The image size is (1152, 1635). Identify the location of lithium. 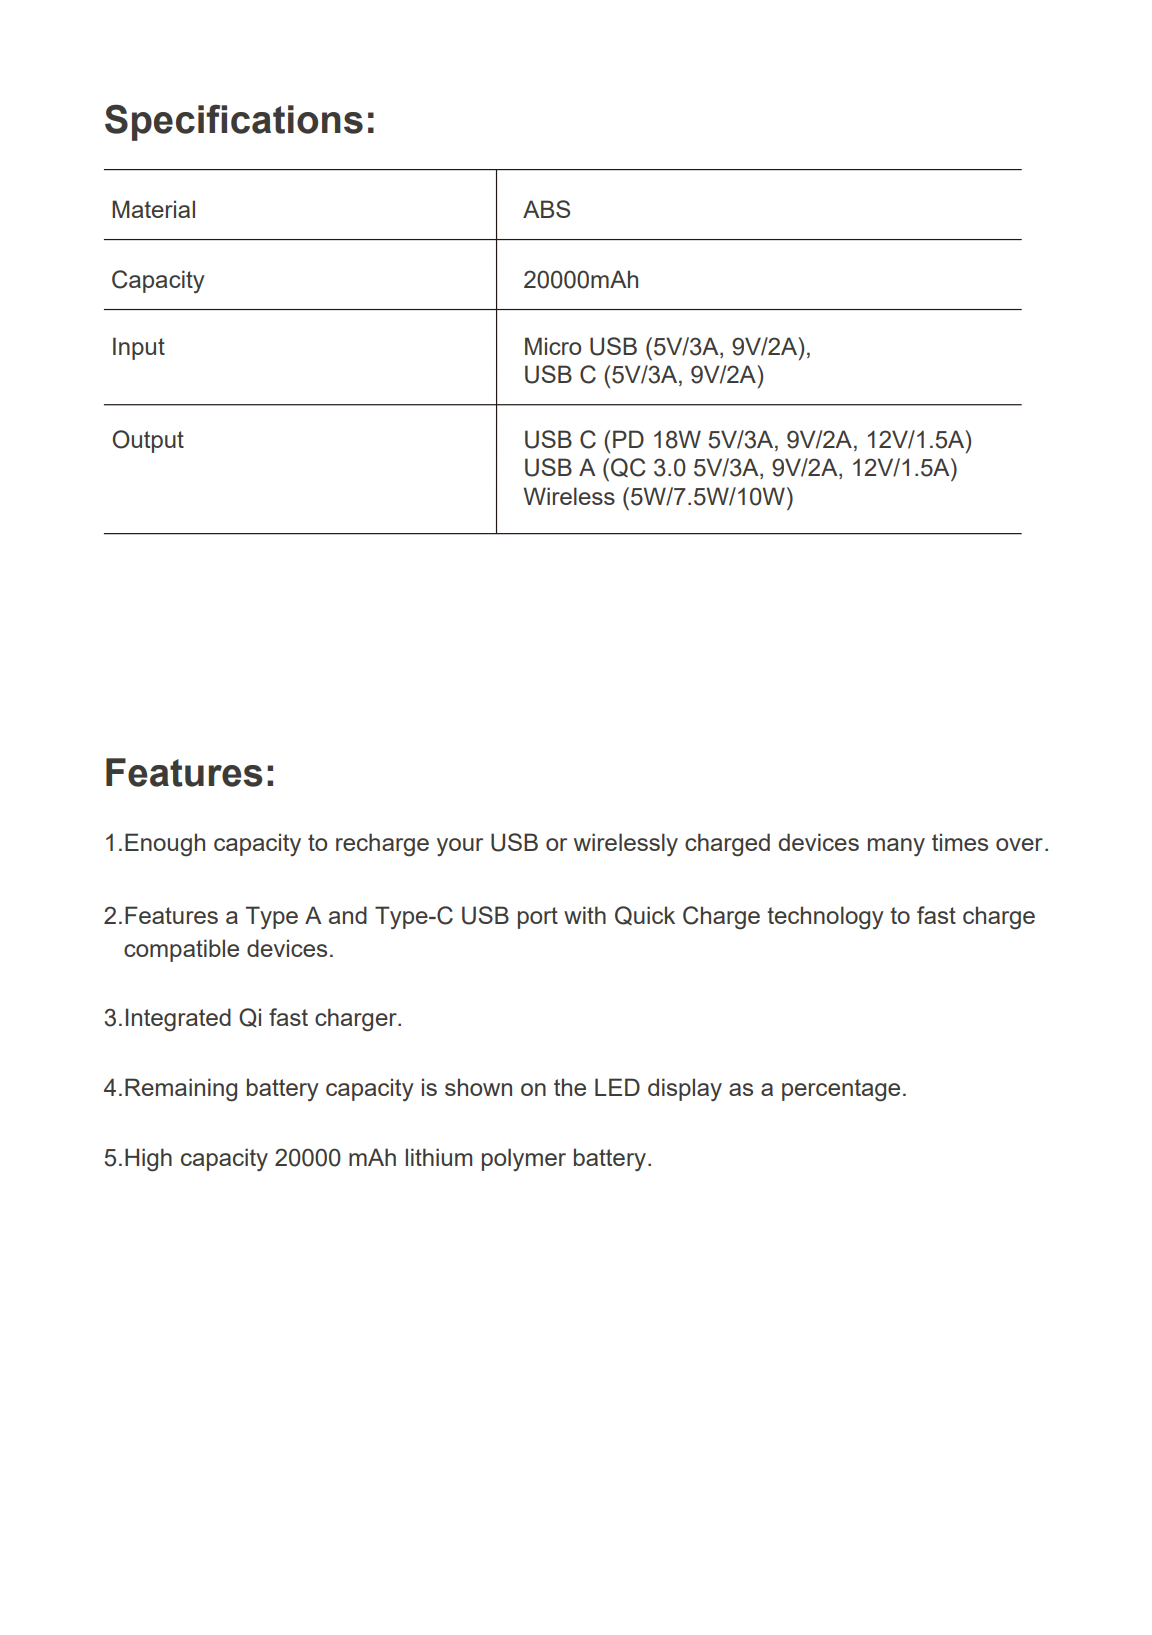
(439, 1157).
